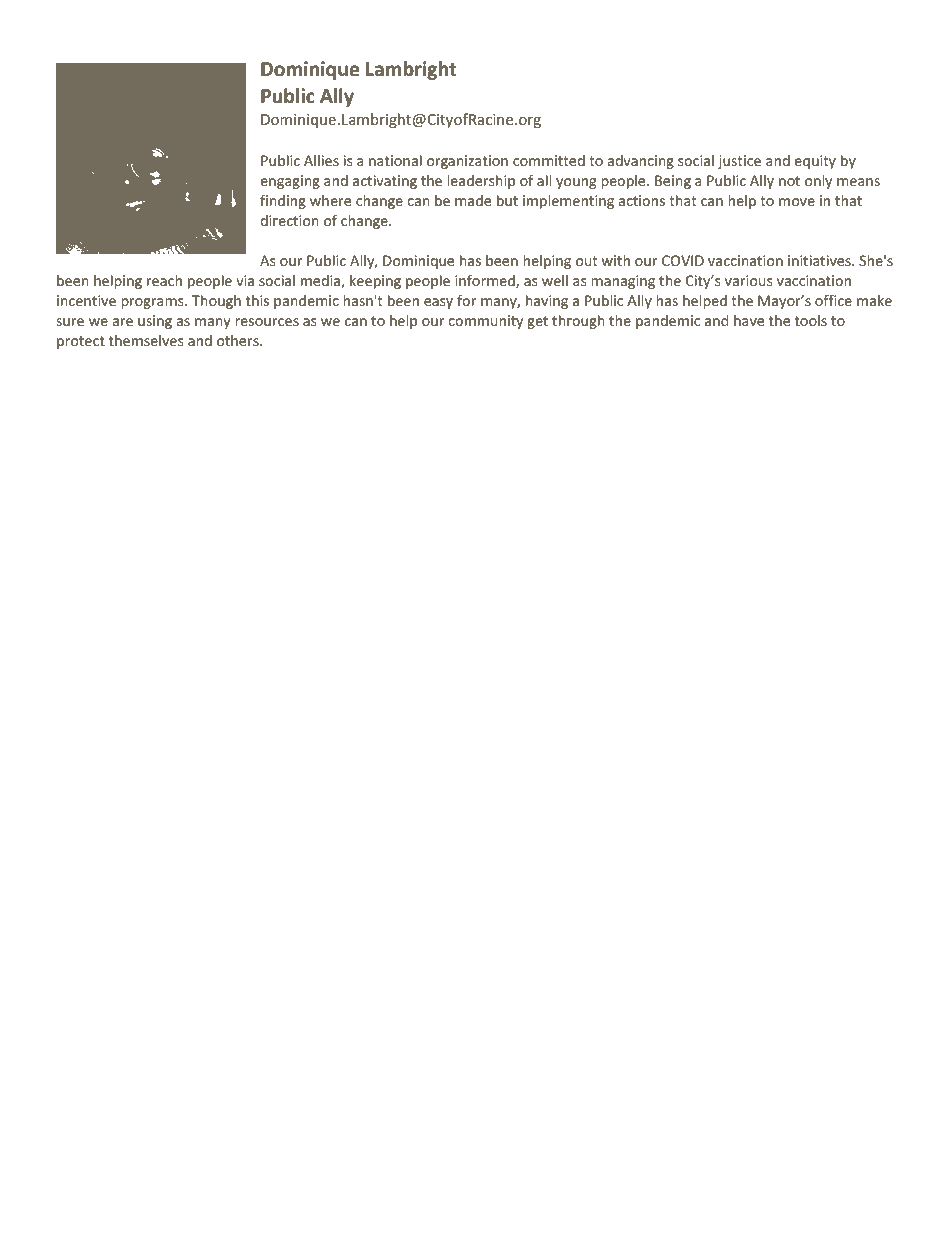 The width and height of the page is (952, 1233). I want to click on community, so click(485, 322).
